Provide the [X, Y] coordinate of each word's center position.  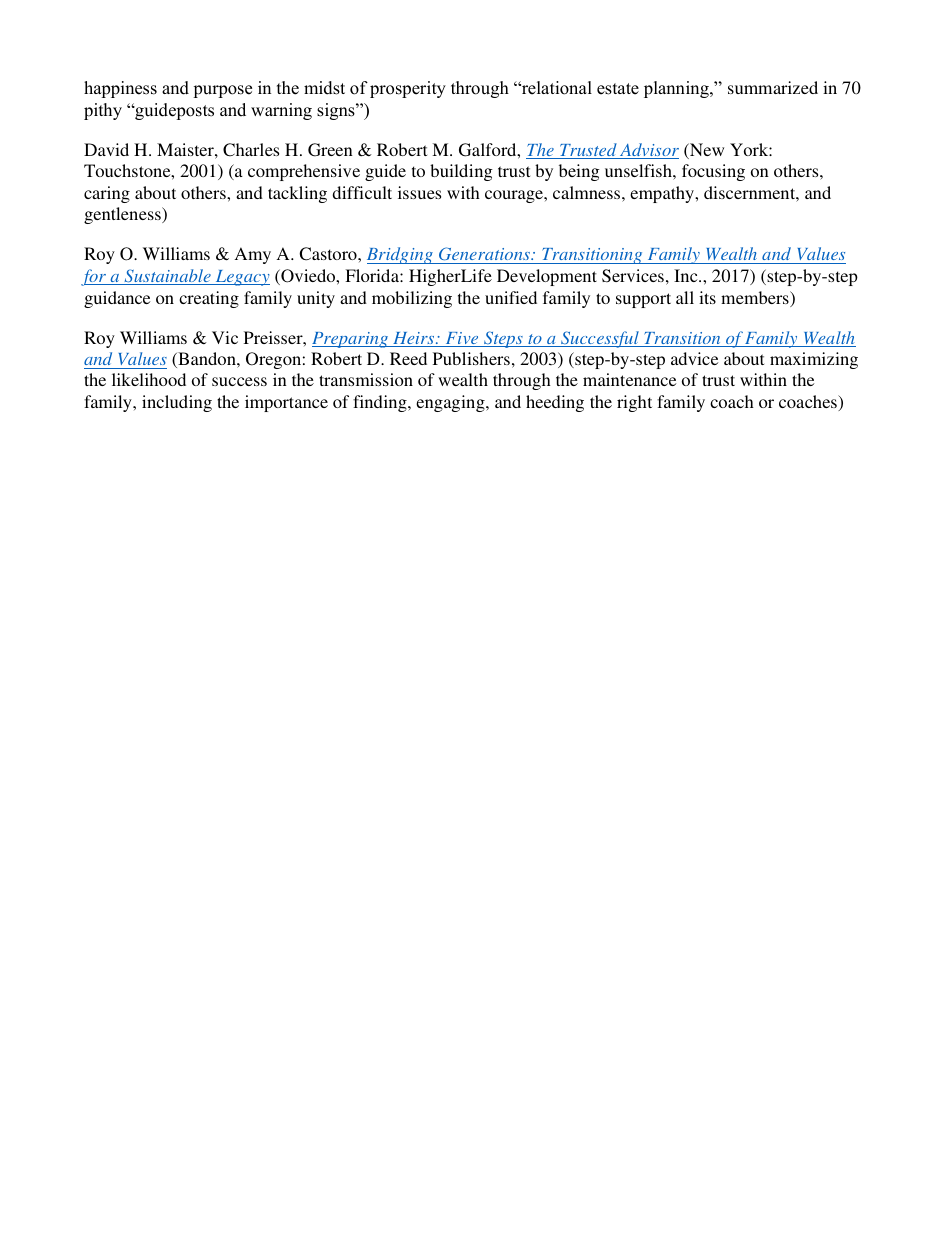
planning [677, 89]
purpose [222, 91]
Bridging [401, 255]
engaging [451, 403]
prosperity [408, 89]
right [634, 403]
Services [633, 276]
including [177, 403]
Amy [253, 255]
